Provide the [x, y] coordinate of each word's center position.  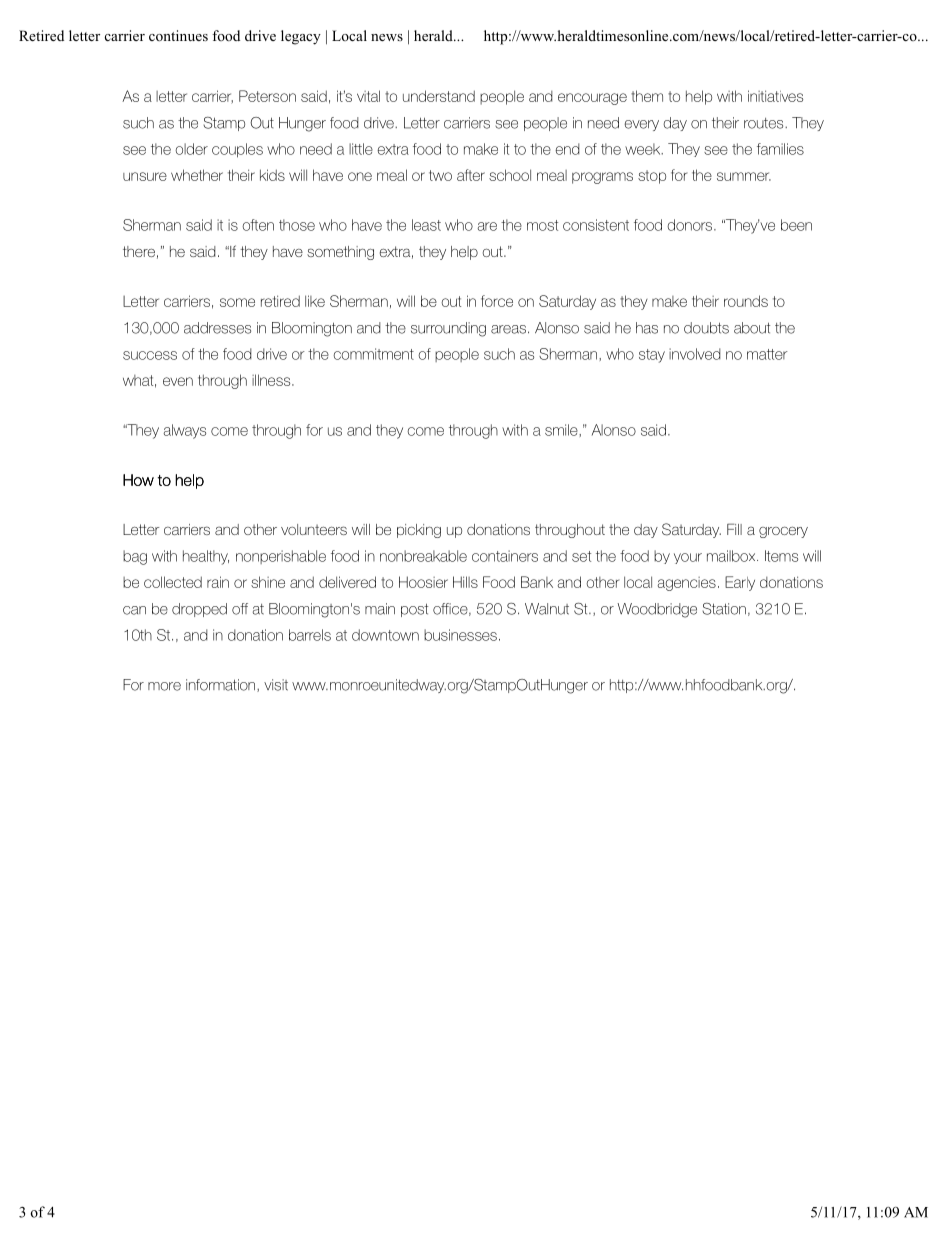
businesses [460, 635]
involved [695, 354]
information [220, 685]
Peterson [267, 96]
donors [691, 225]
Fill [734, 529]
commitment [373, 354]
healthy [206, 557]
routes [765, 123]
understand [439, 96]
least [426, 225]
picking [419, 531]
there [139, 251]
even [178, 381]
